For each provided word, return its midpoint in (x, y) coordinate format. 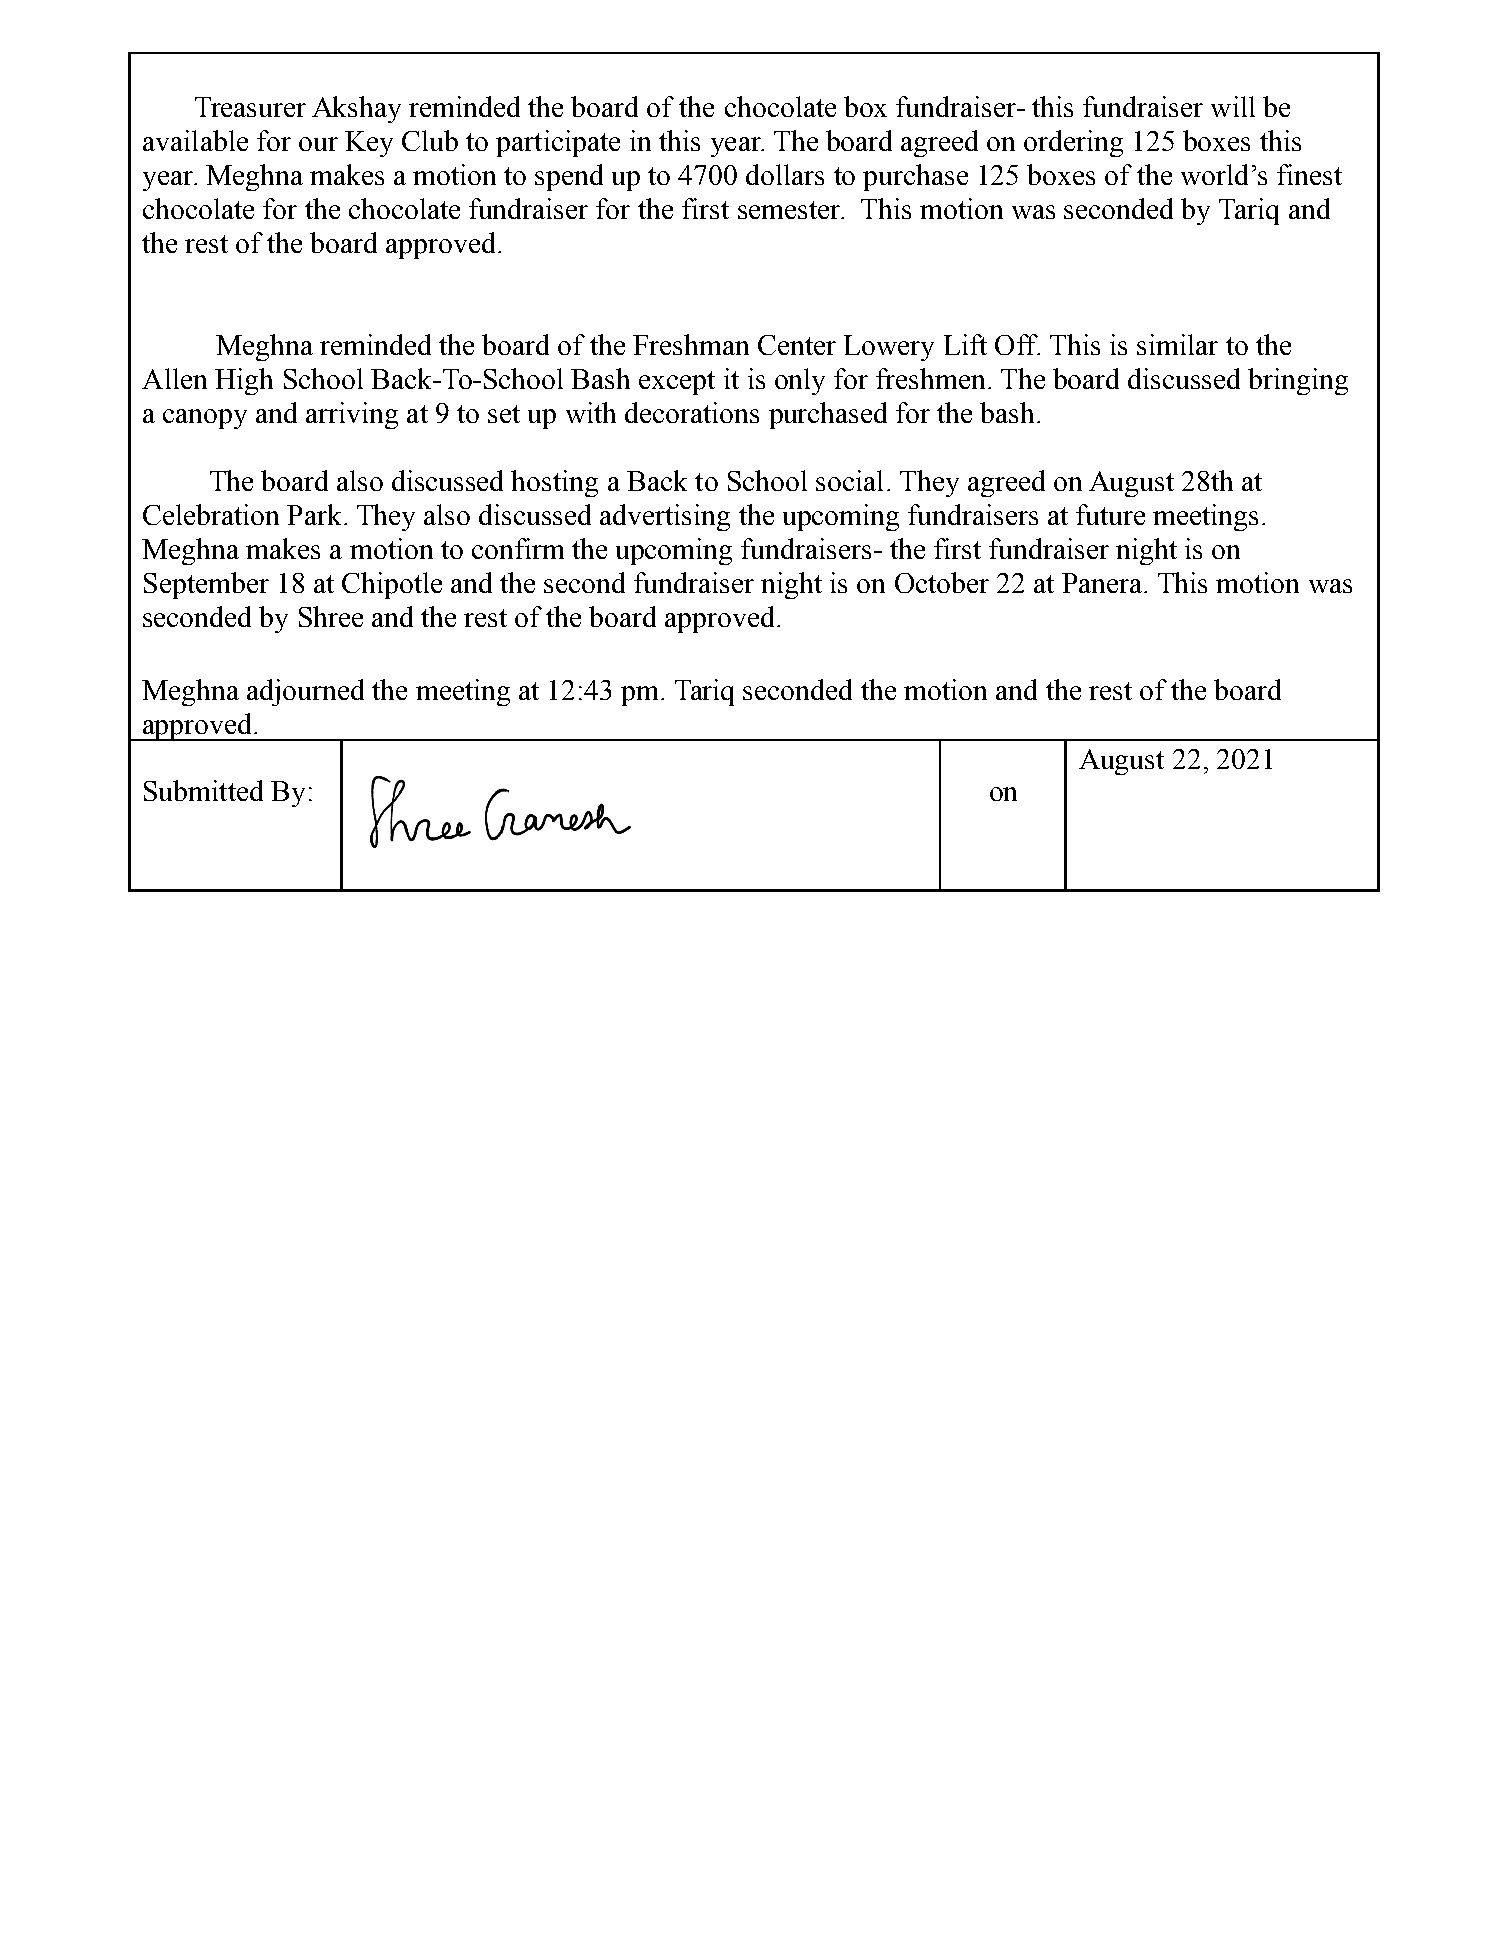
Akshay (356, 109)
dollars (785, 174)
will (1233, 106)
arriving (352, 415)
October (942, 582)
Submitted (203, 790)
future (1110, 514)
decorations (692, 412)
